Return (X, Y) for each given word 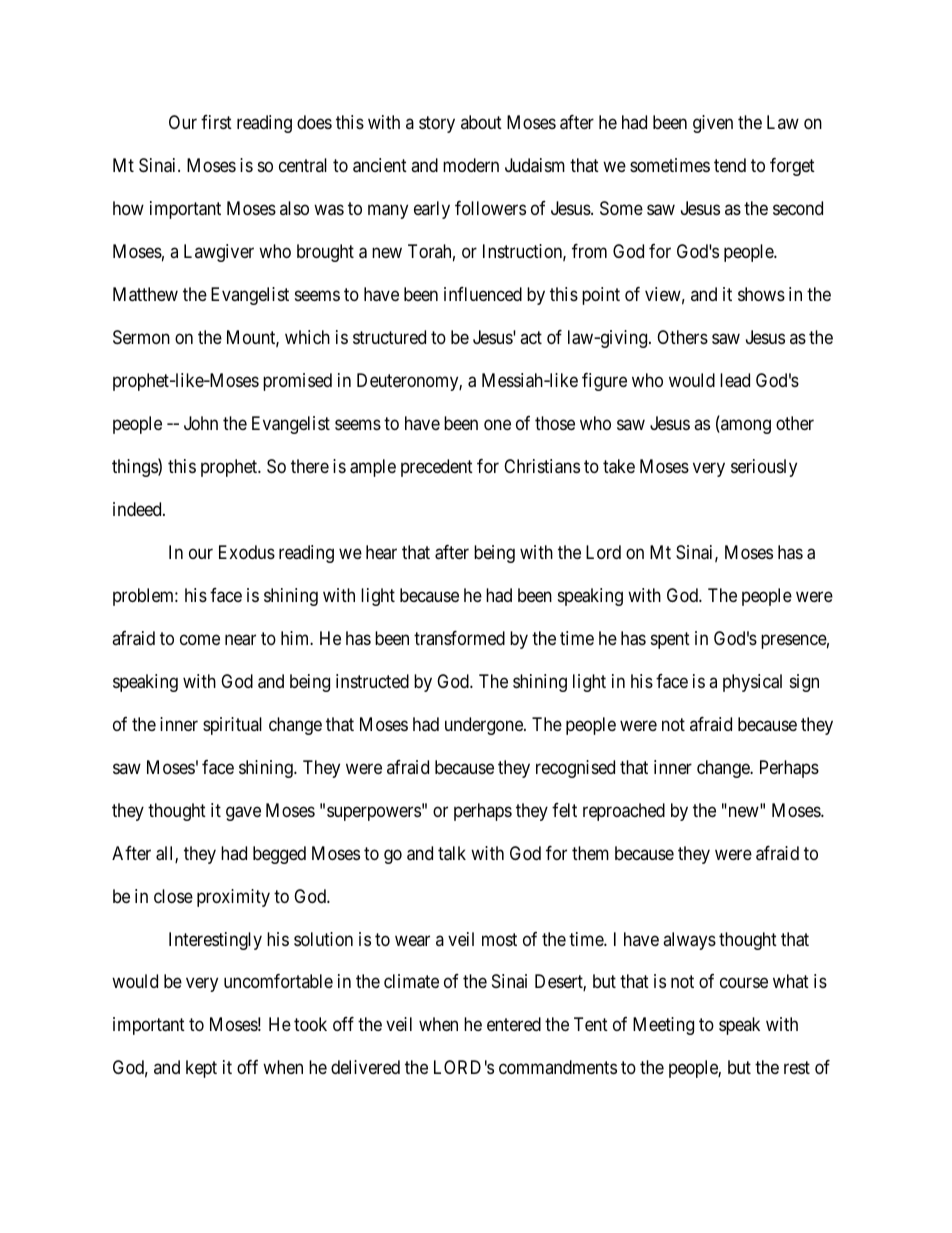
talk (452, 853)
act (531, 337)
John (201, 423)
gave (243, 813)
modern (471, 165)
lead (735, 380)
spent (670, 640)
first (216, 122)
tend (730, 165)
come (200, 639)
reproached (624, 812)
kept (201, 1069)
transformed (459, 638)
